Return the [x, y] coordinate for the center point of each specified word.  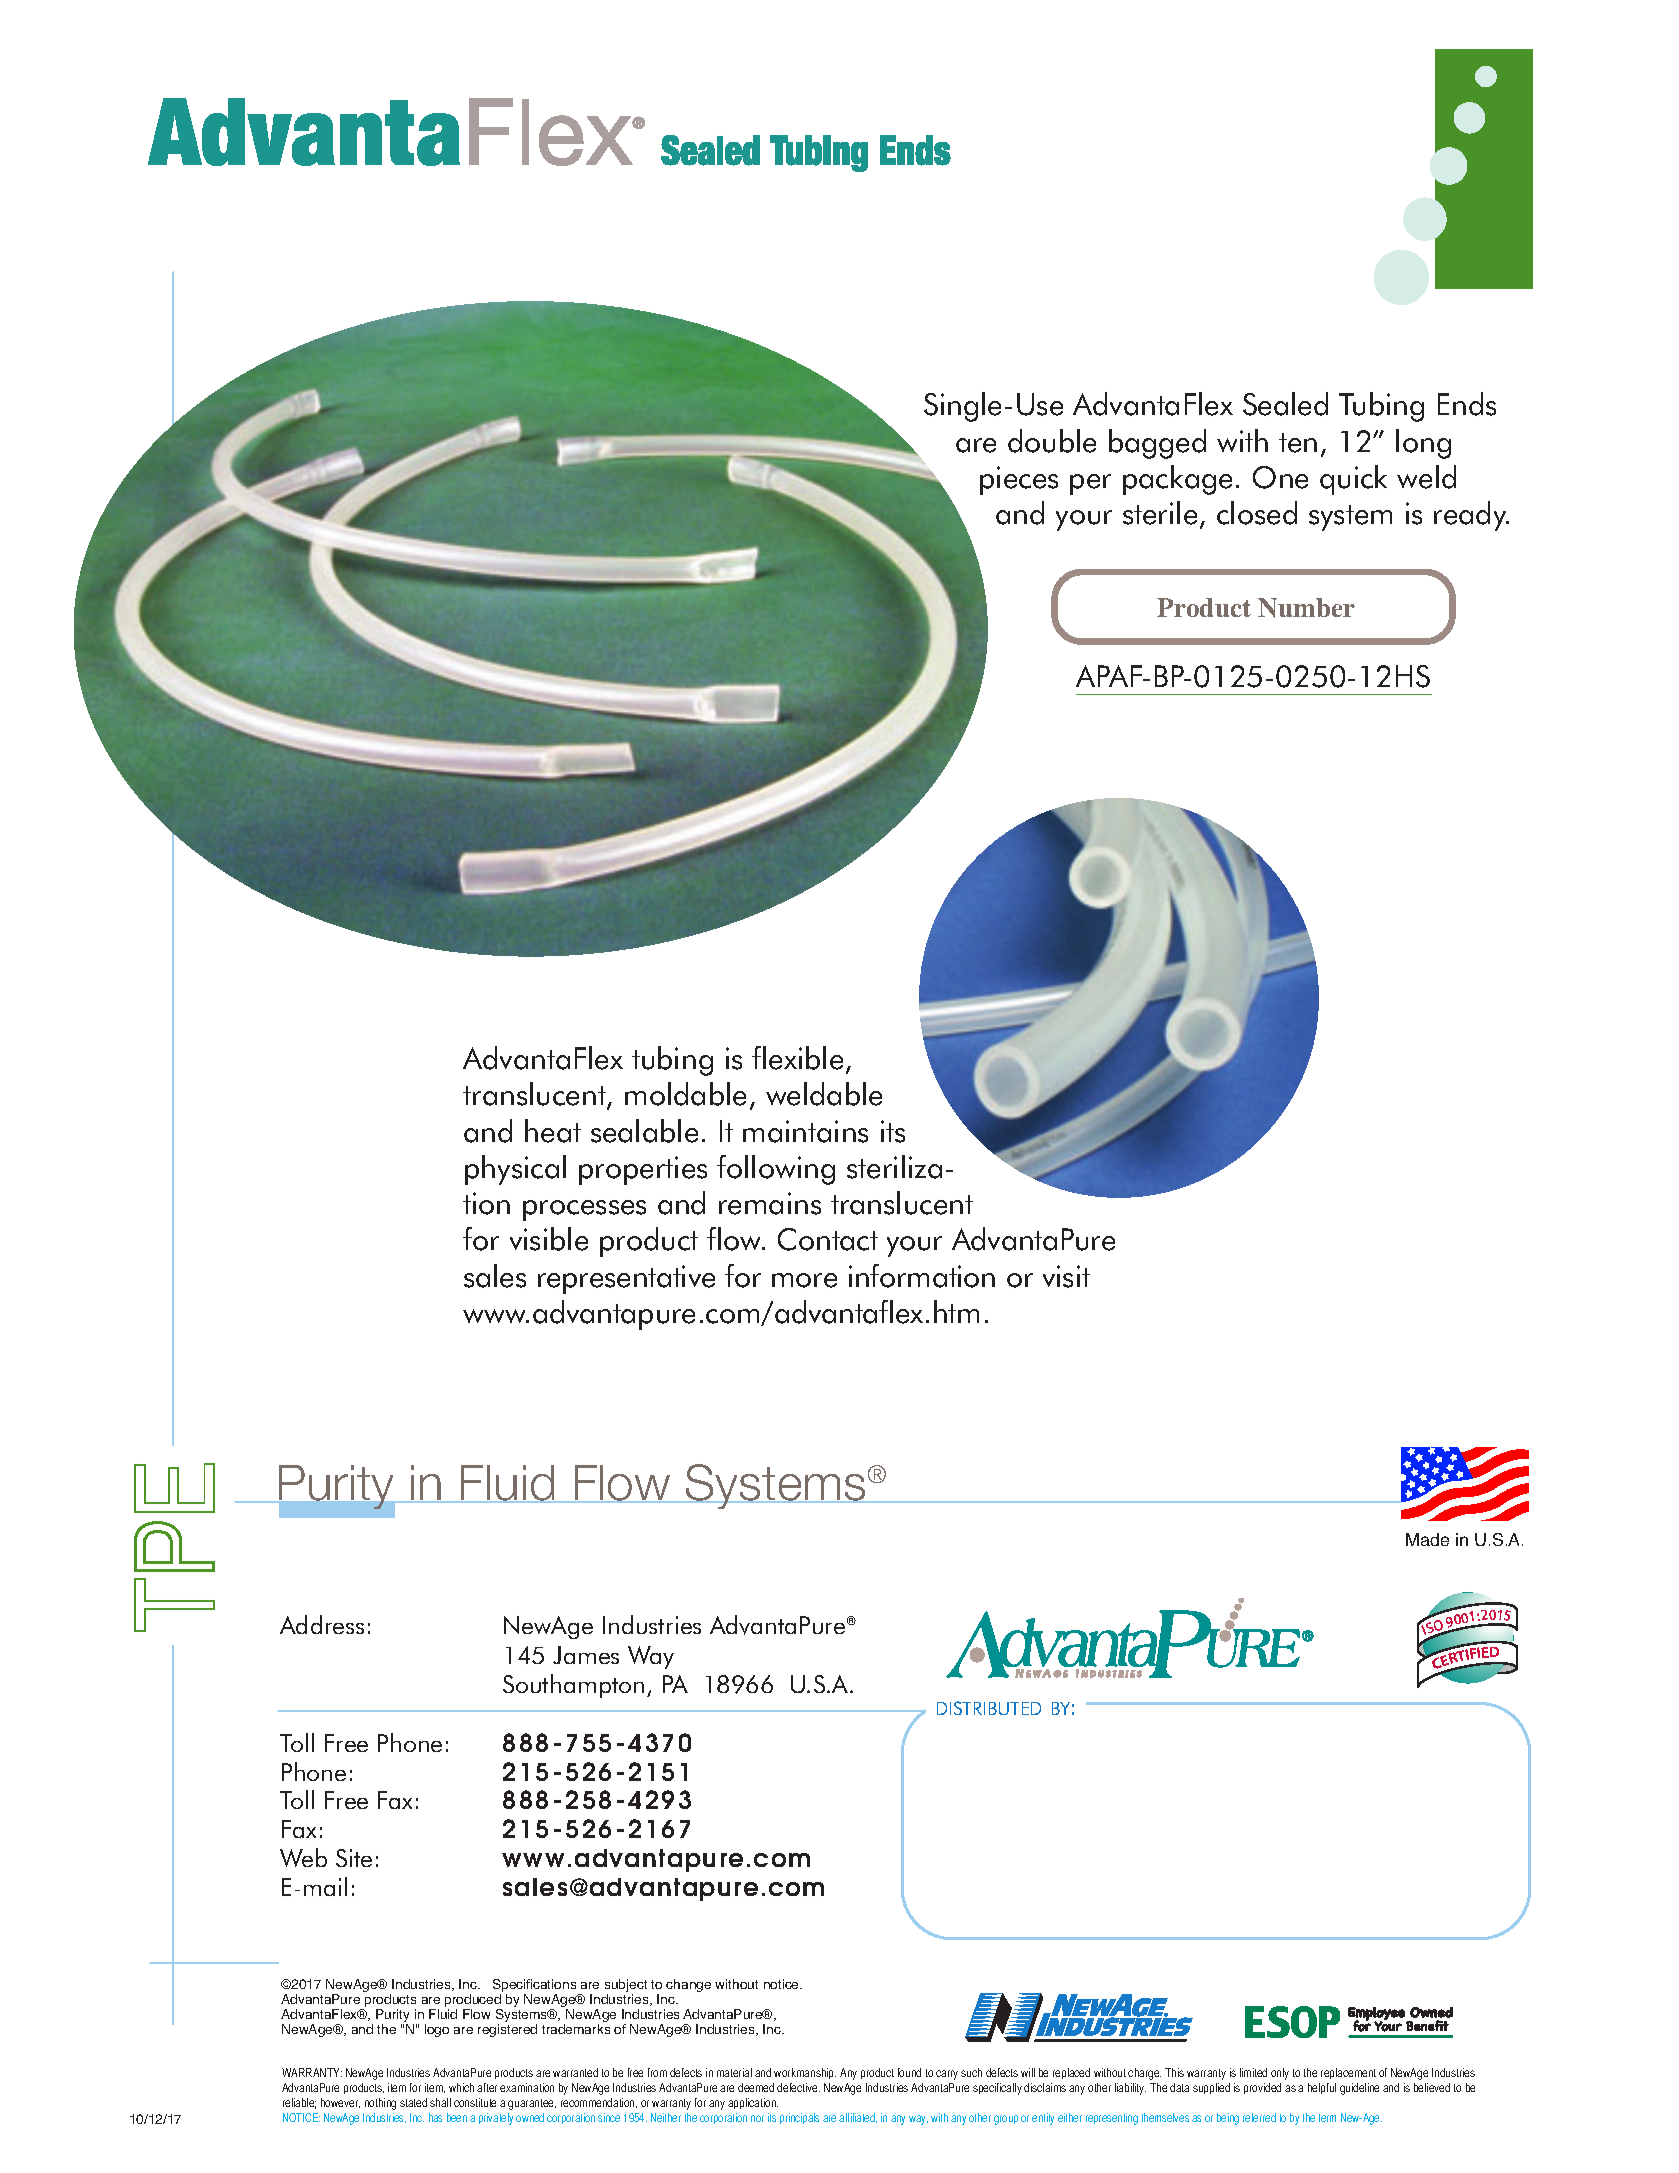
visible [549, 1239]
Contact [828, 1239]
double [1052, 441]
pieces [1019, 480]
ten [1298, 443]
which [461, 2087]
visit [1066, 1276]
